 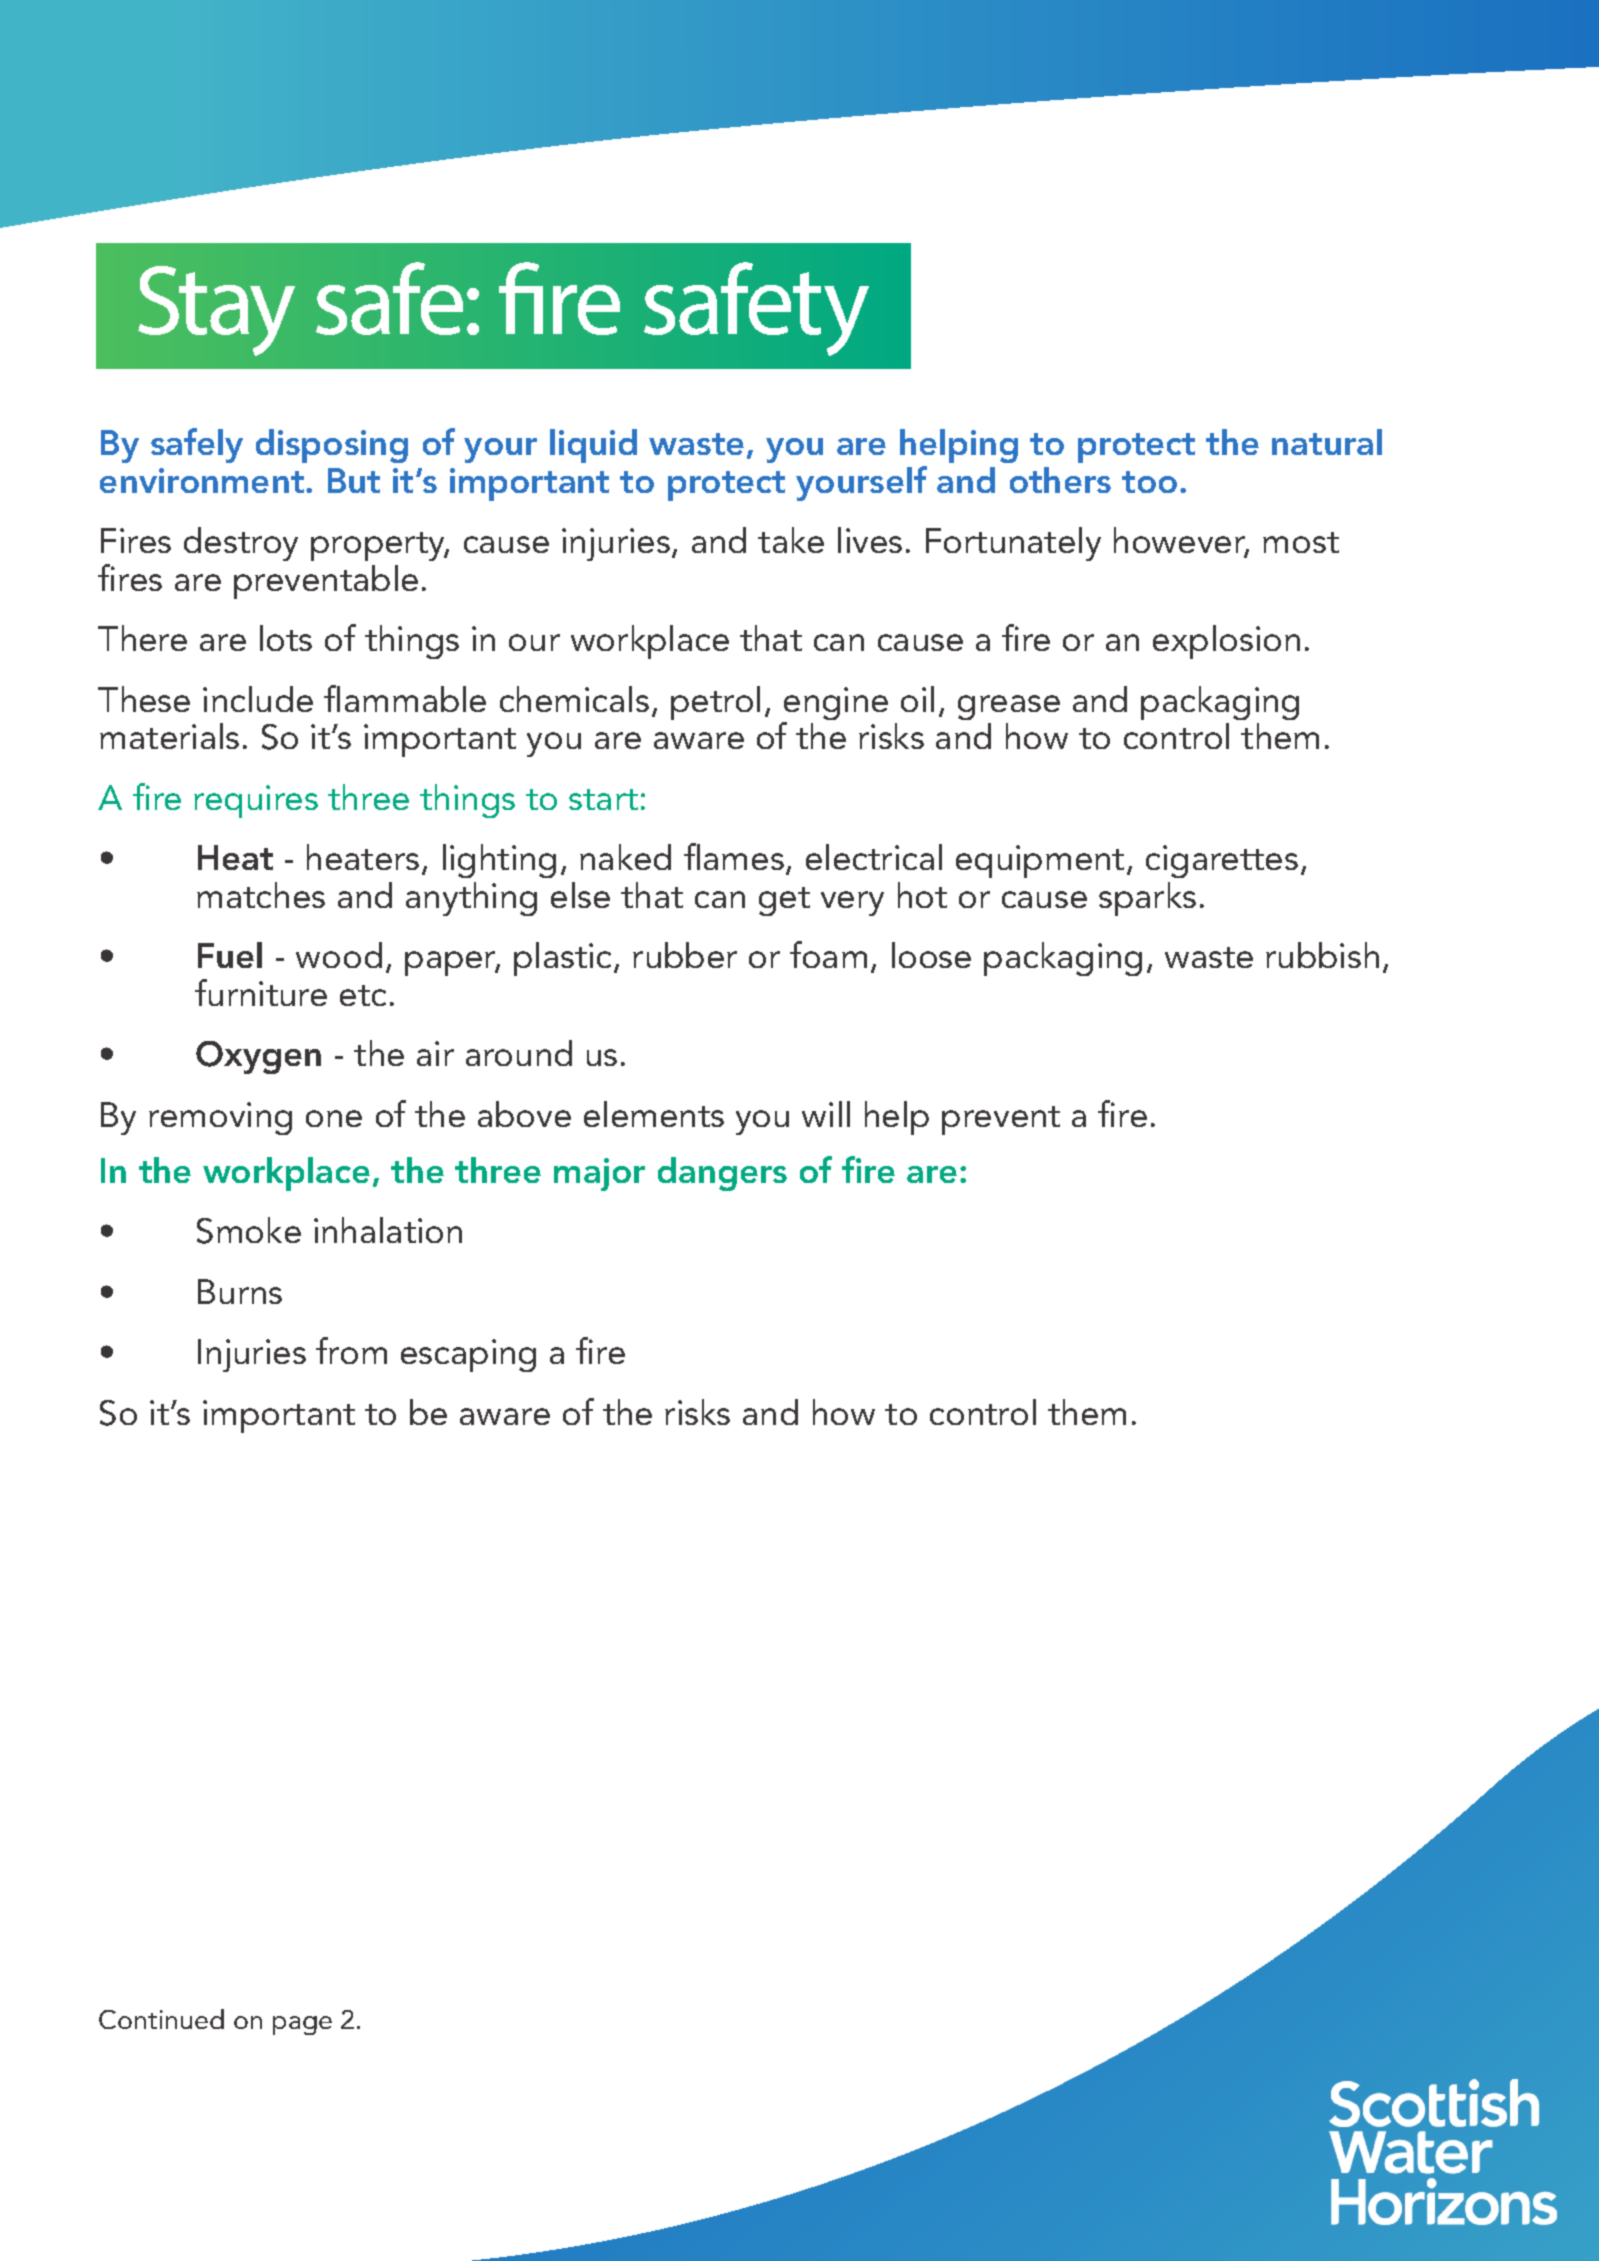 What do you see at coordinates (161, 2019) in the page?
I see `Continued` at bounding box center [161, 2019].
